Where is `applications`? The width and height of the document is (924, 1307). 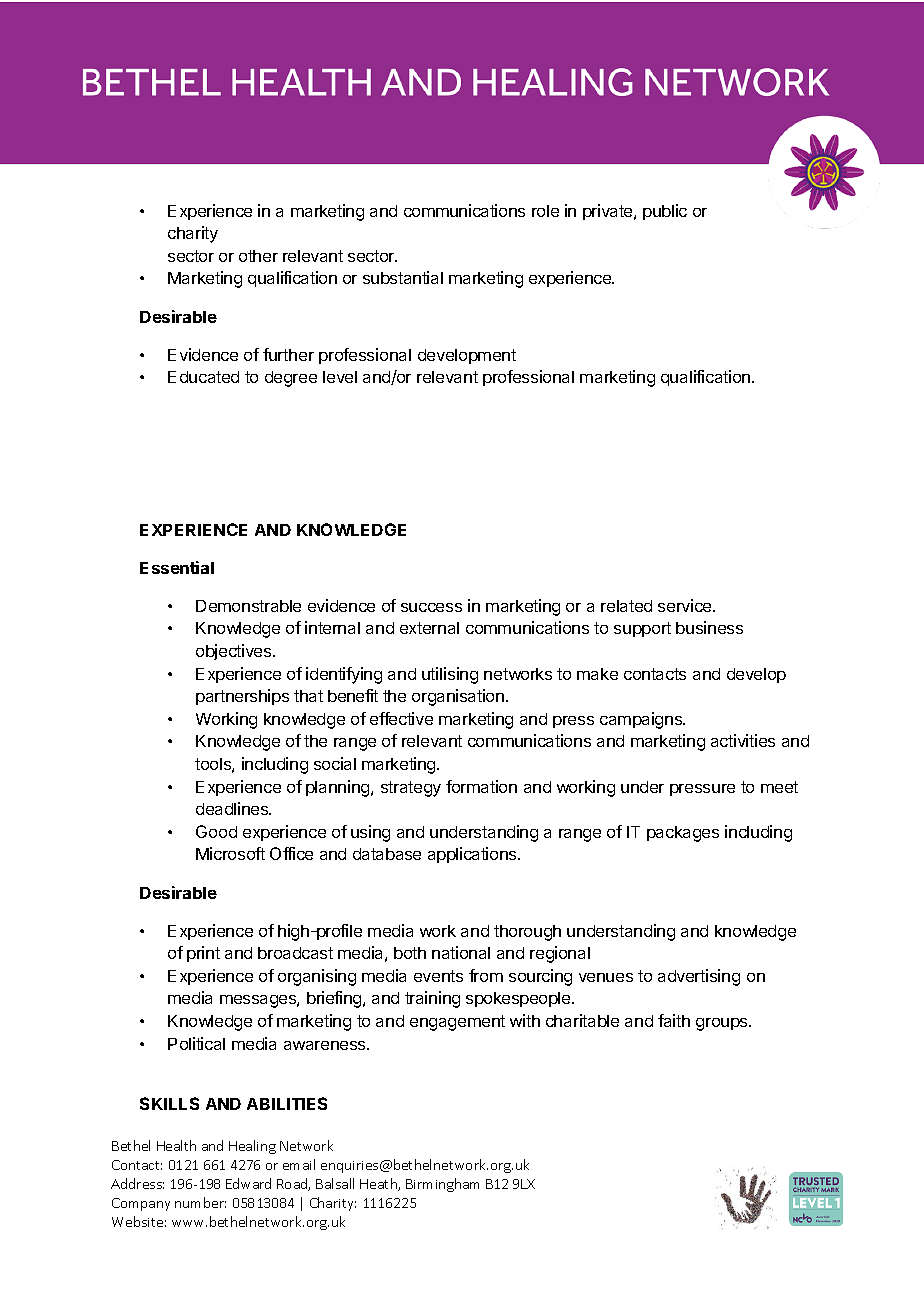 applications is located at coordinates (473, 855).
